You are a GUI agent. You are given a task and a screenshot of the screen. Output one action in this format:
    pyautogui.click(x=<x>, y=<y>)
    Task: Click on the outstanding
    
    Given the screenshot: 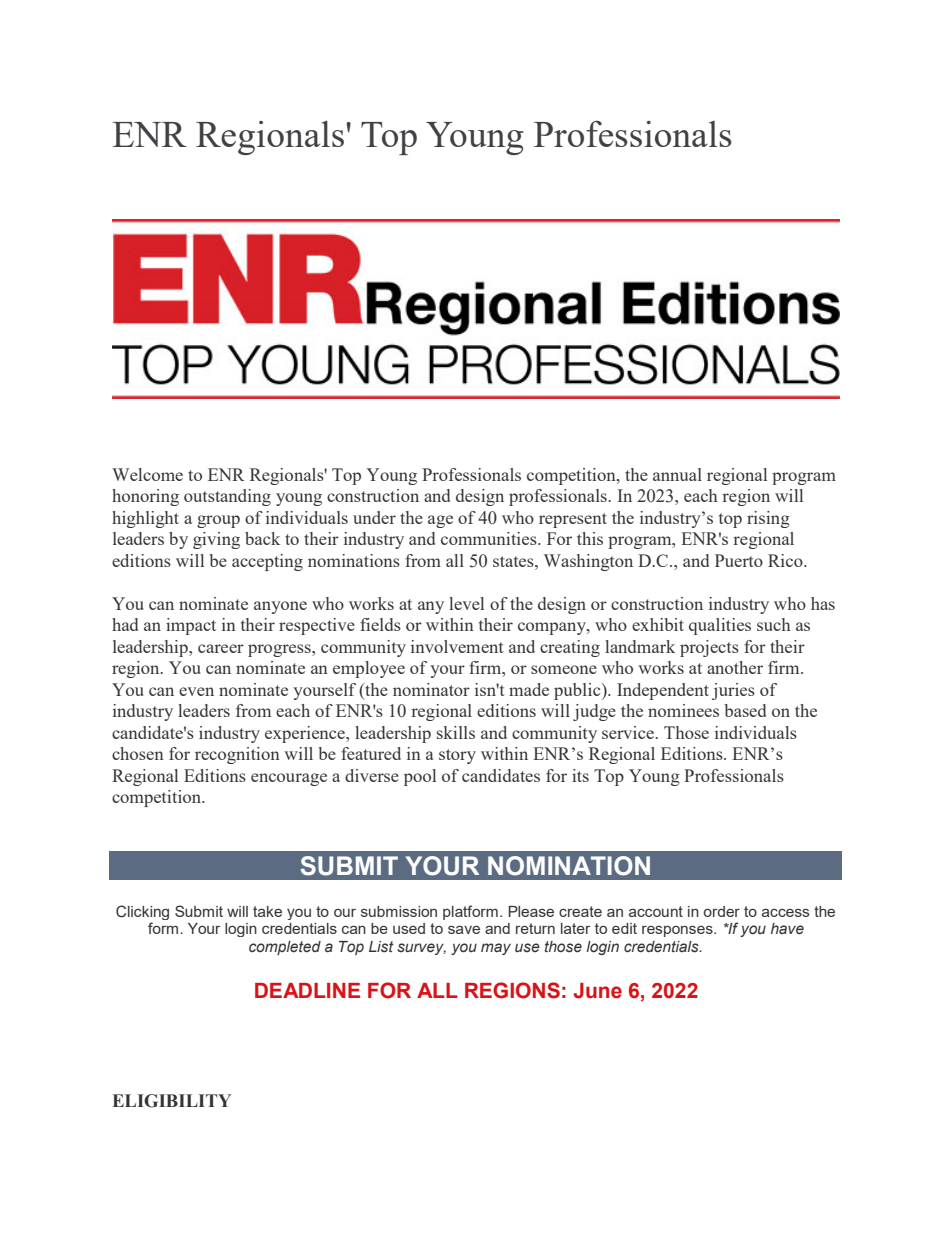 What is the action you would take?
    pyautogui.click(x=227, y=497)
